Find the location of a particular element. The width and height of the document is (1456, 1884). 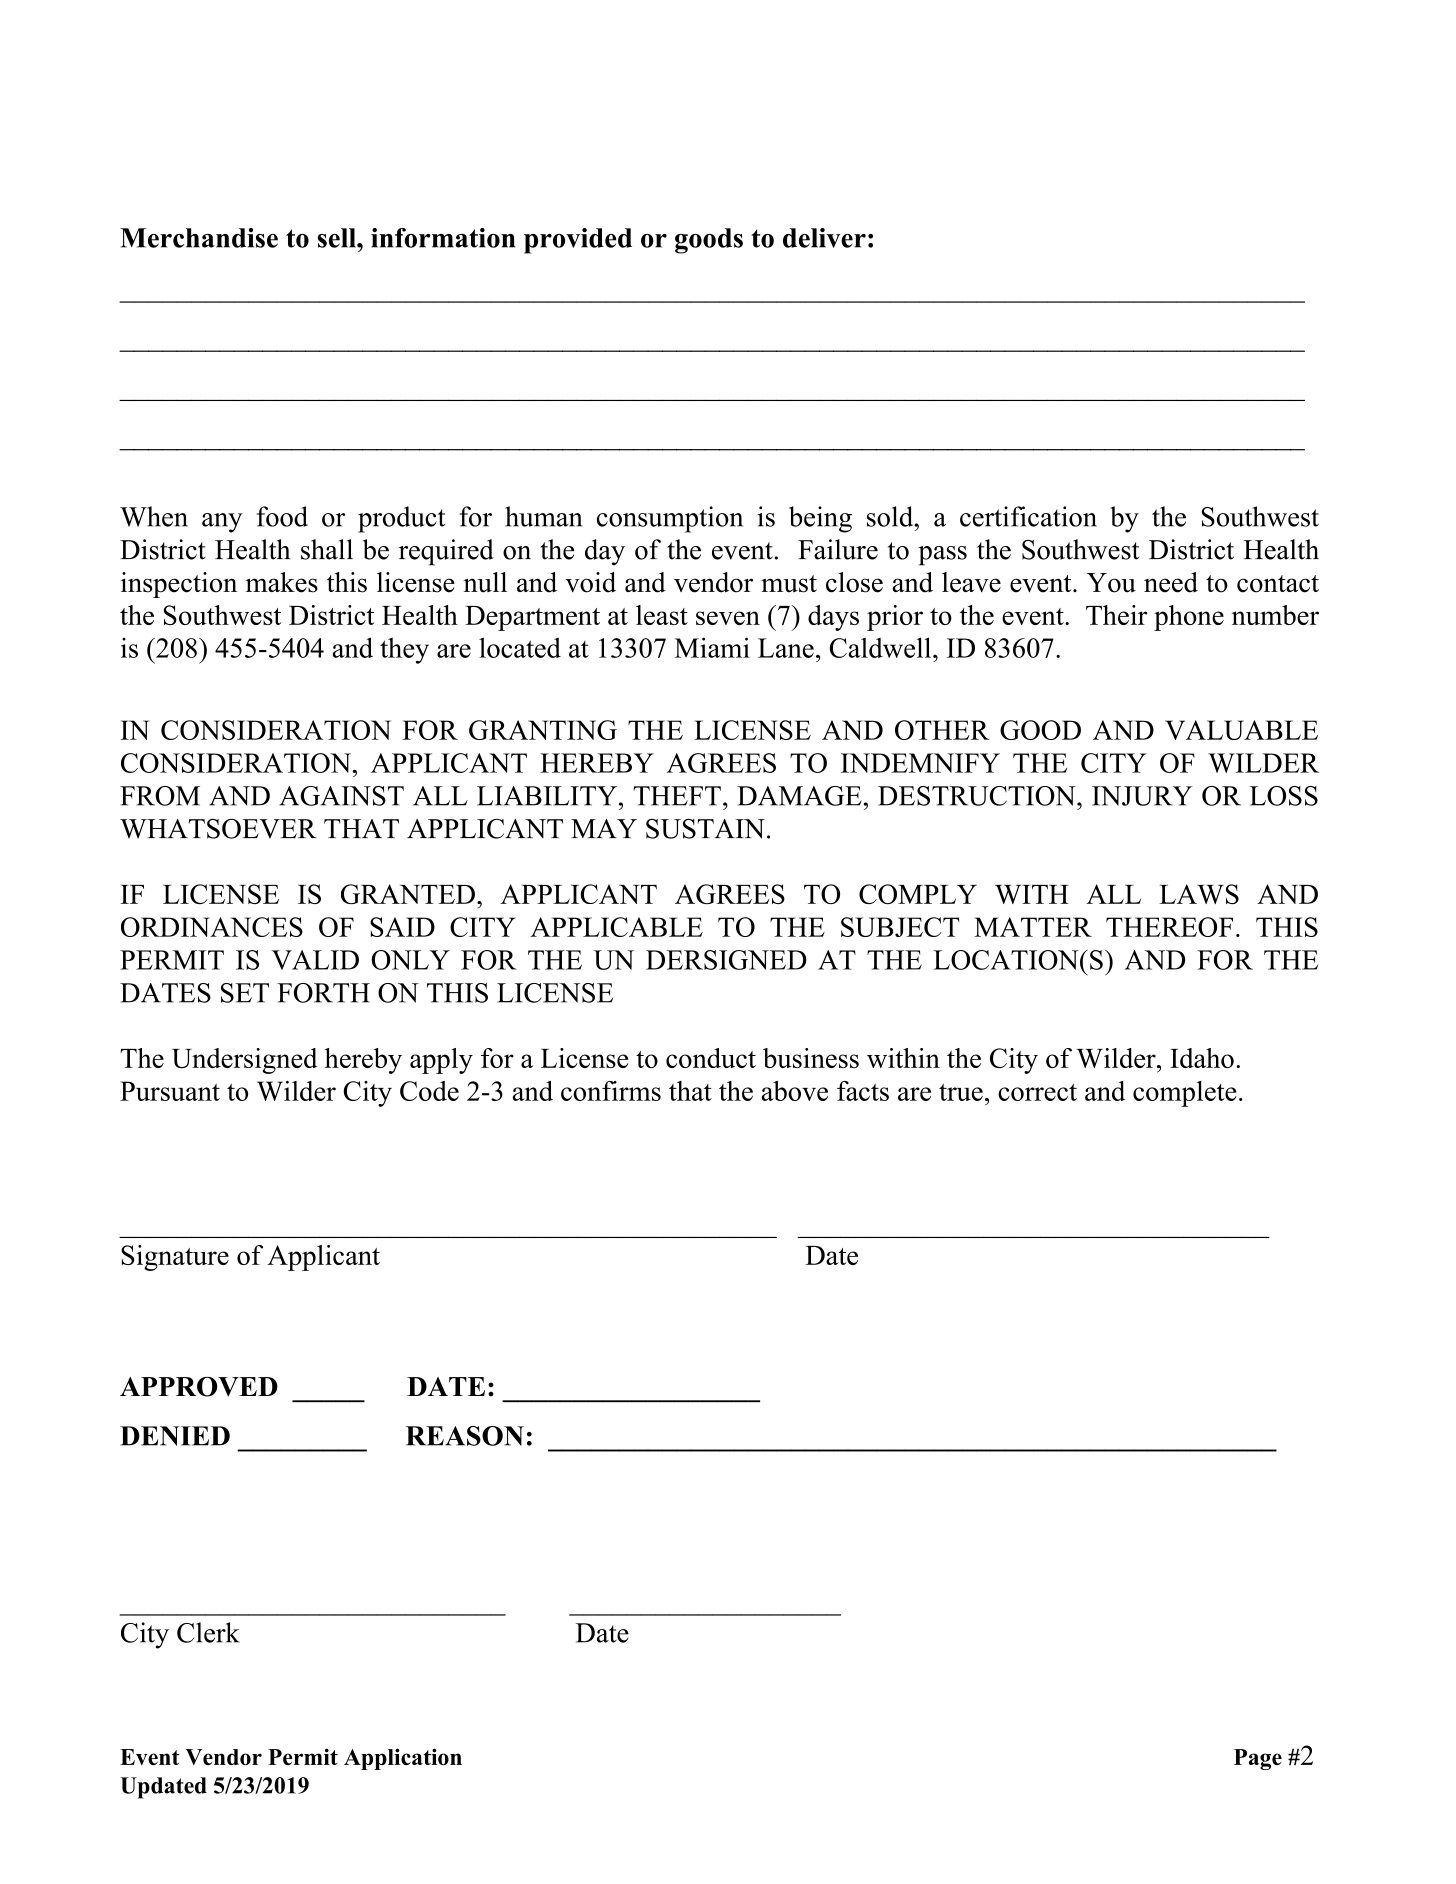

Application is located at coordinates (403, 1759).
